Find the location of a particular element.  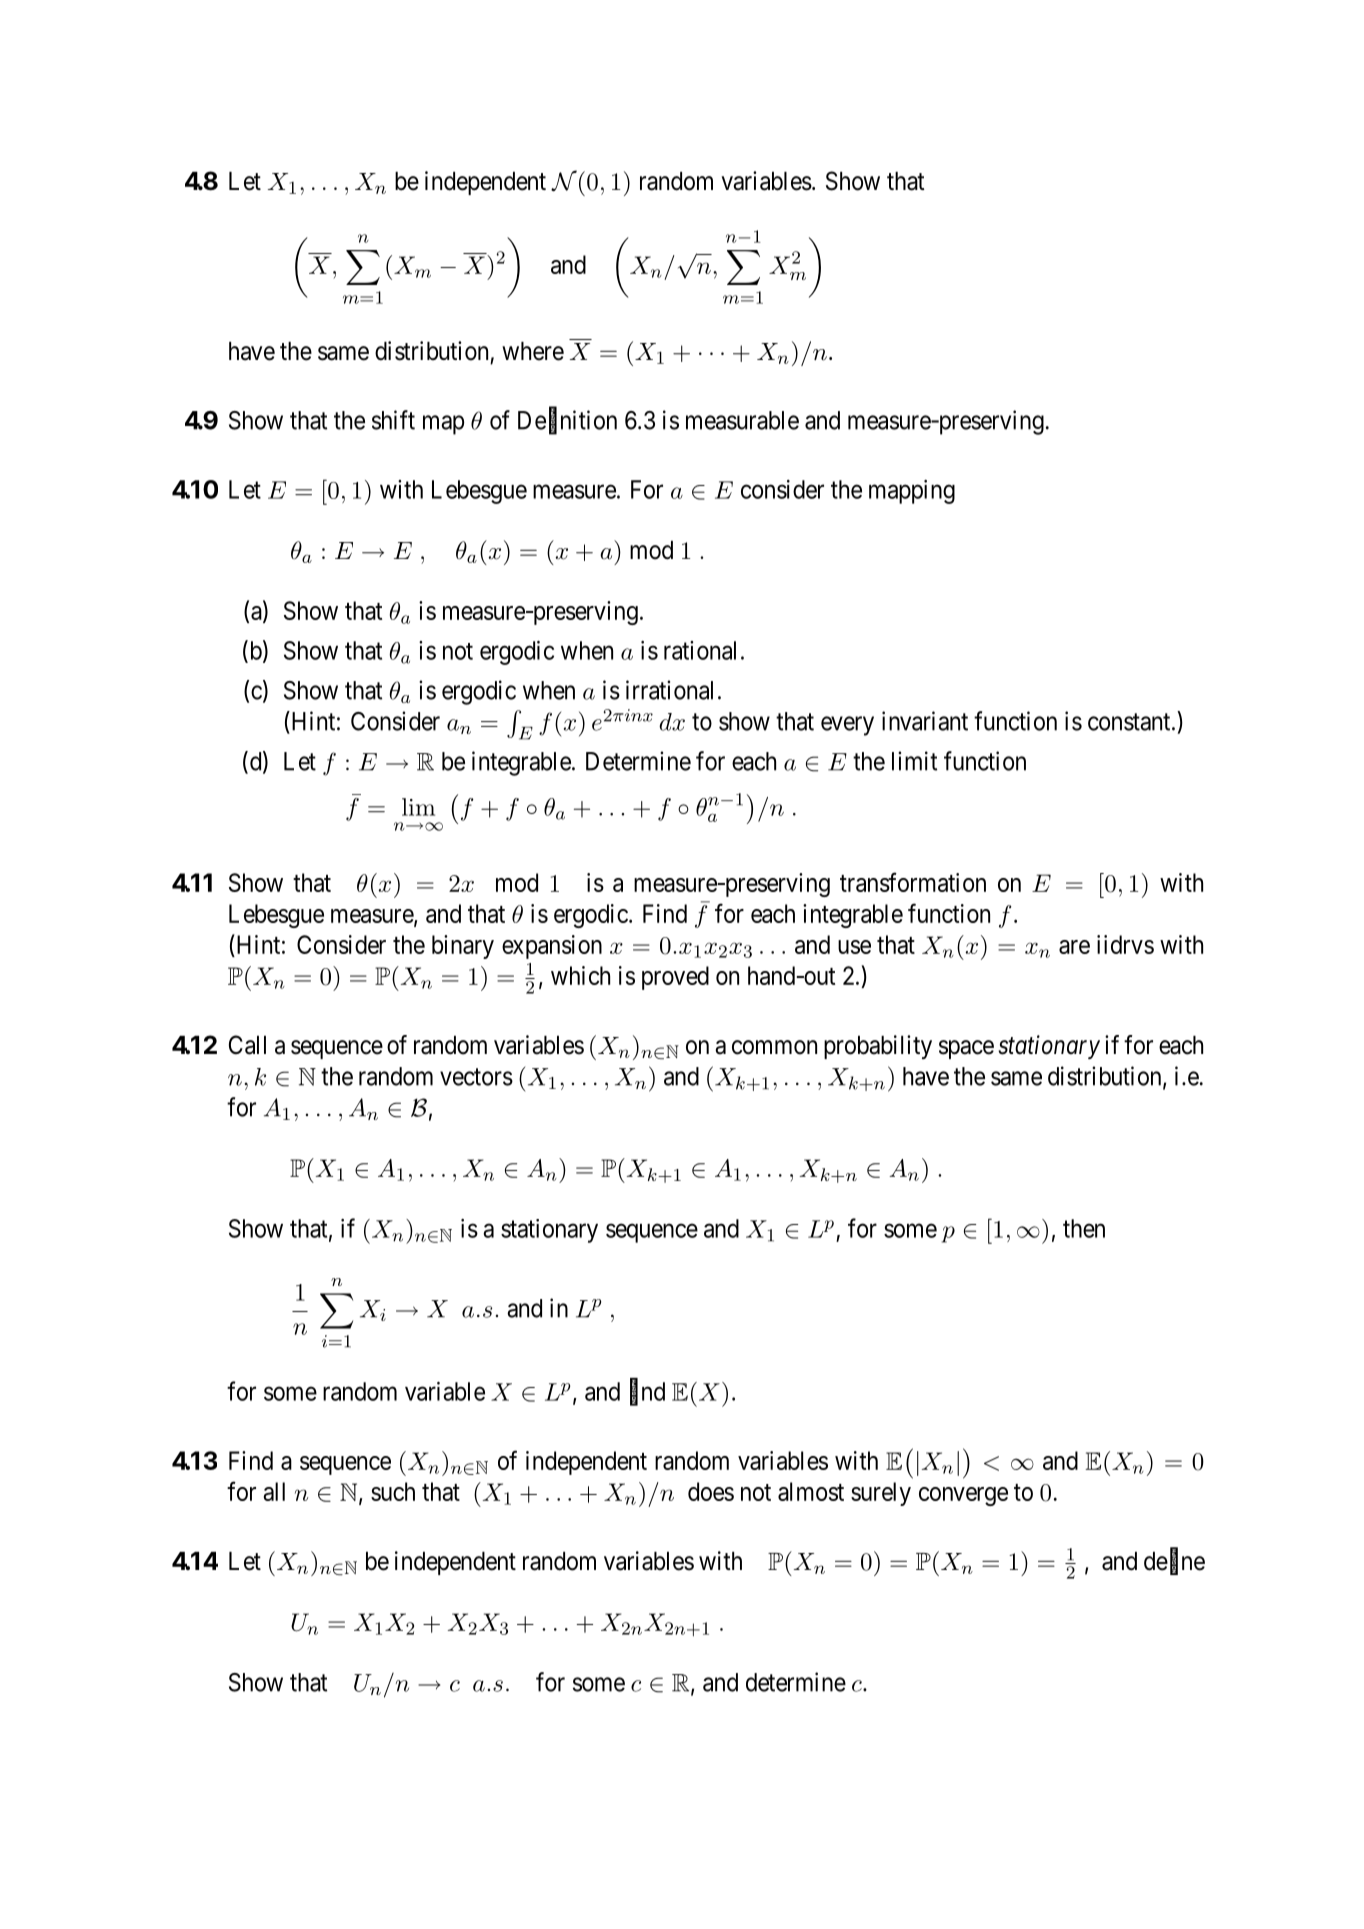

mapping is located at coordinates (912, 492).
